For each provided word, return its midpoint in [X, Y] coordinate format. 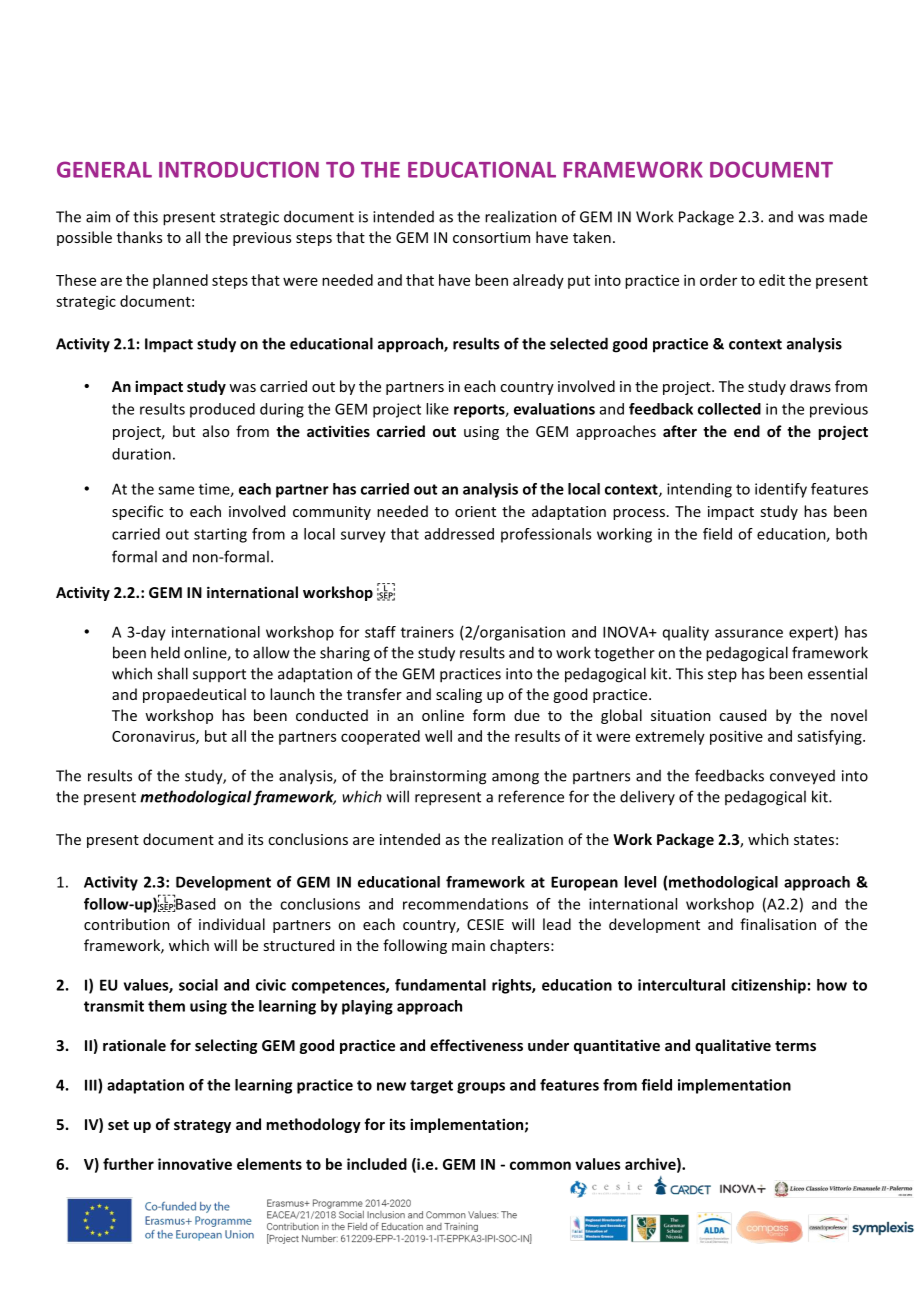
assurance [749, 633]
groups [481, 1088]
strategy [202, 1126]
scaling [459, 695]
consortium [491, 237]
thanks [139, 237]
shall [172, 673]
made [848, 216]
